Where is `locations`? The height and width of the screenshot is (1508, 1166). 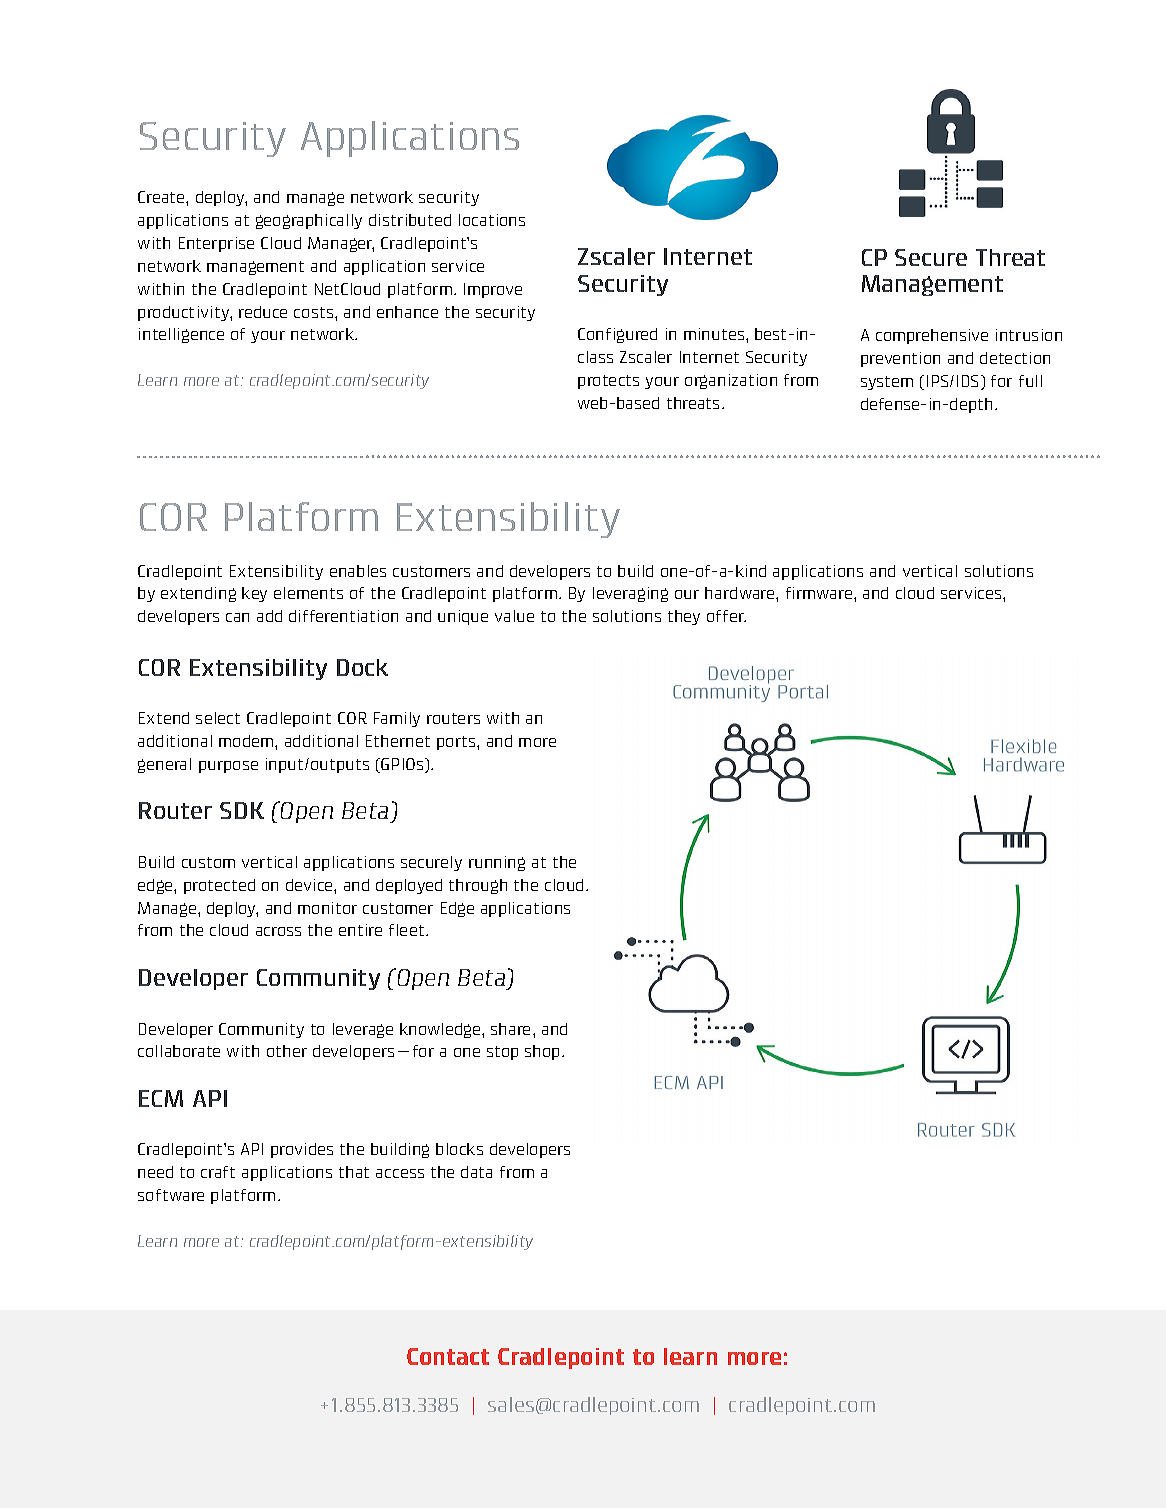
locations is located at coordinates (492, 220).
